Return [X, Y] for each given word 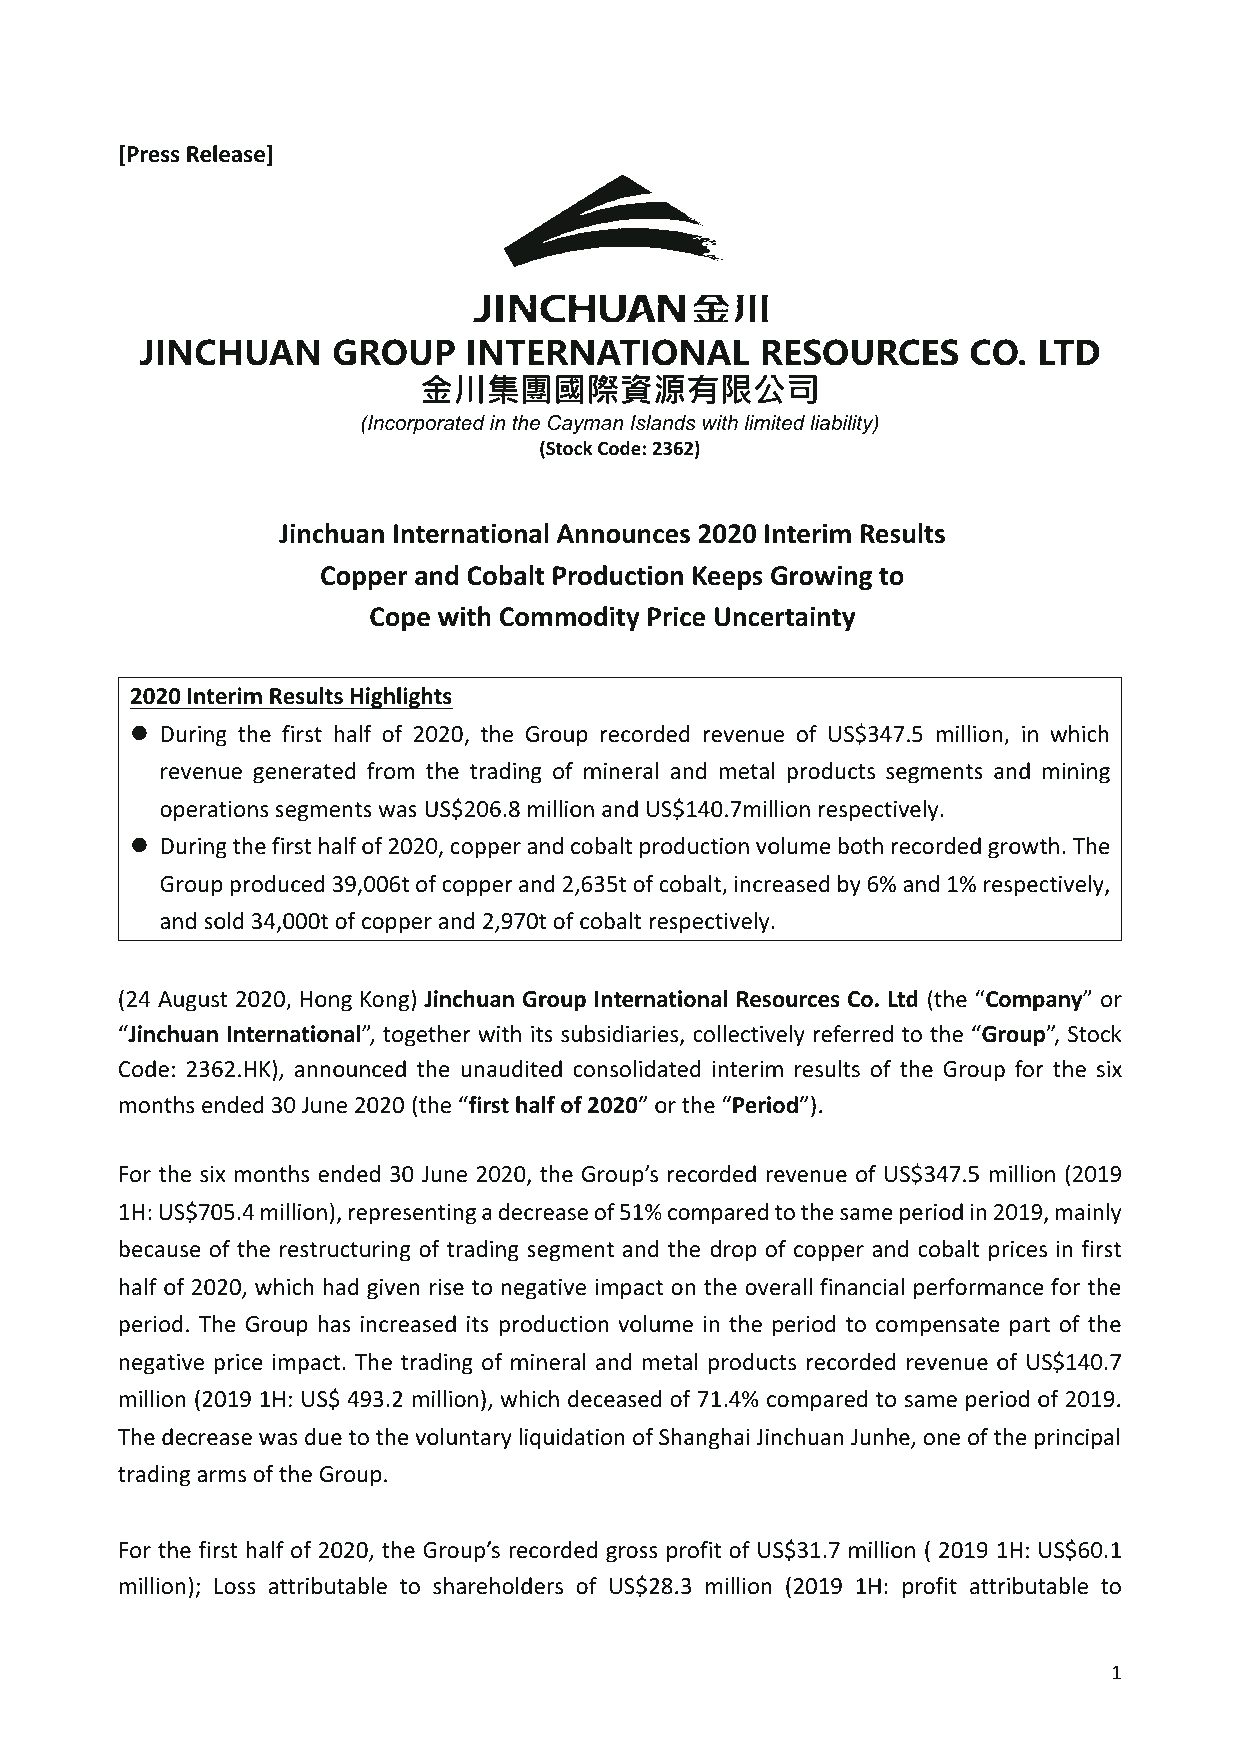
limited [775, 423]
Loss [235, 1586]
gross [632, 1554]
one [942, 1439]
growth [1023, 848]
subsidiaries [621, 1035]
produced [277, 886]
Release [226, 154]
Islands [663, 423]
